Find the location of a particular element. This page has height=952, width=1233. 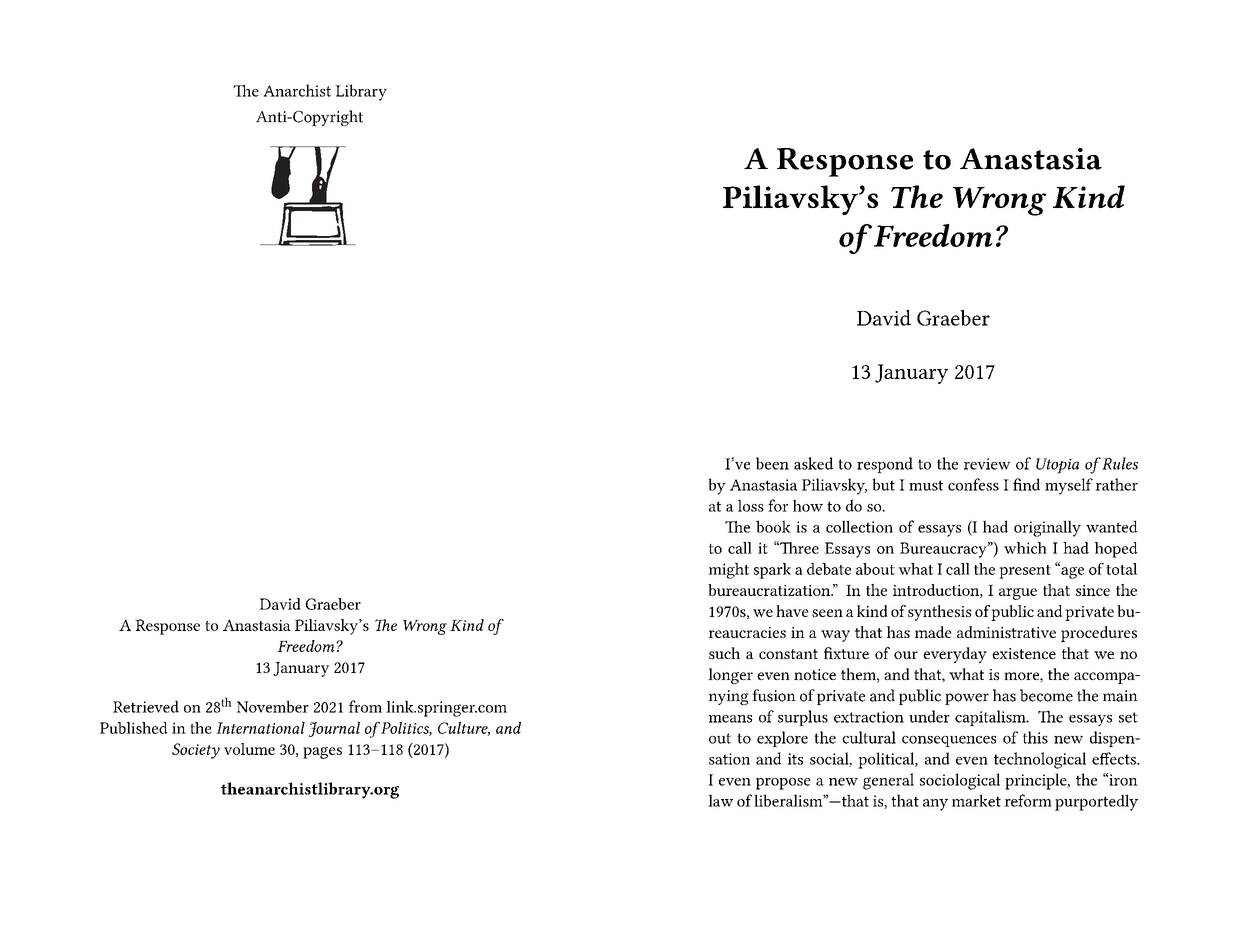

bureaucratization is located at coordinates (770, 590).
